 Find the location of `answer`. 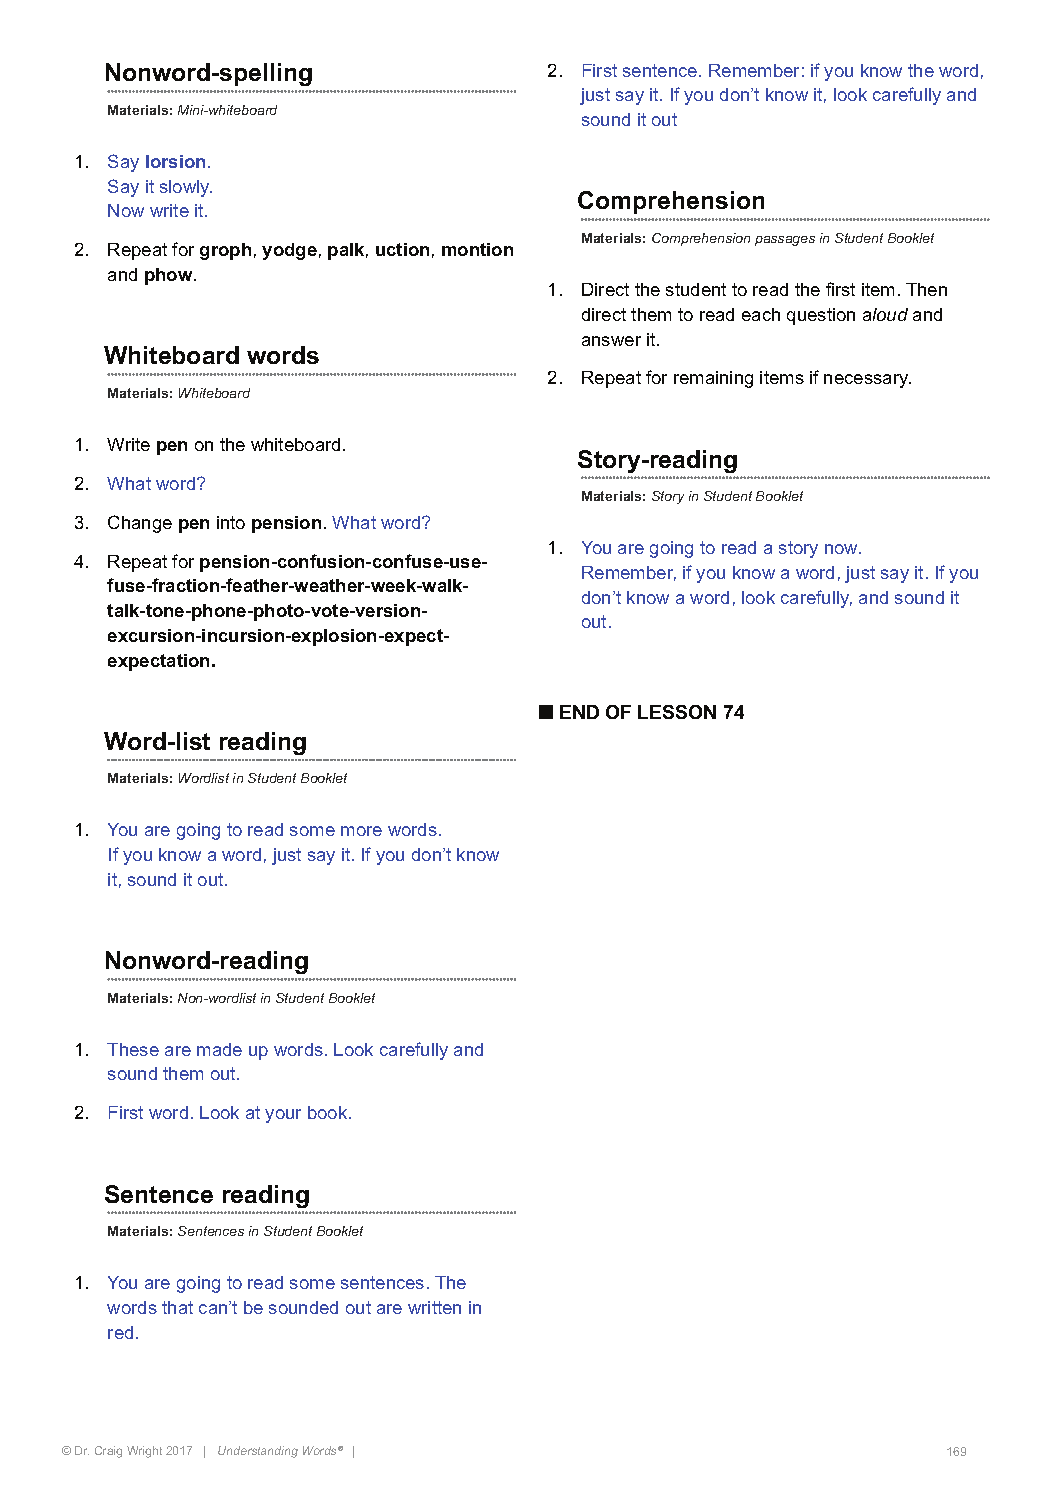

answer is located at coordinates (611, 341).
